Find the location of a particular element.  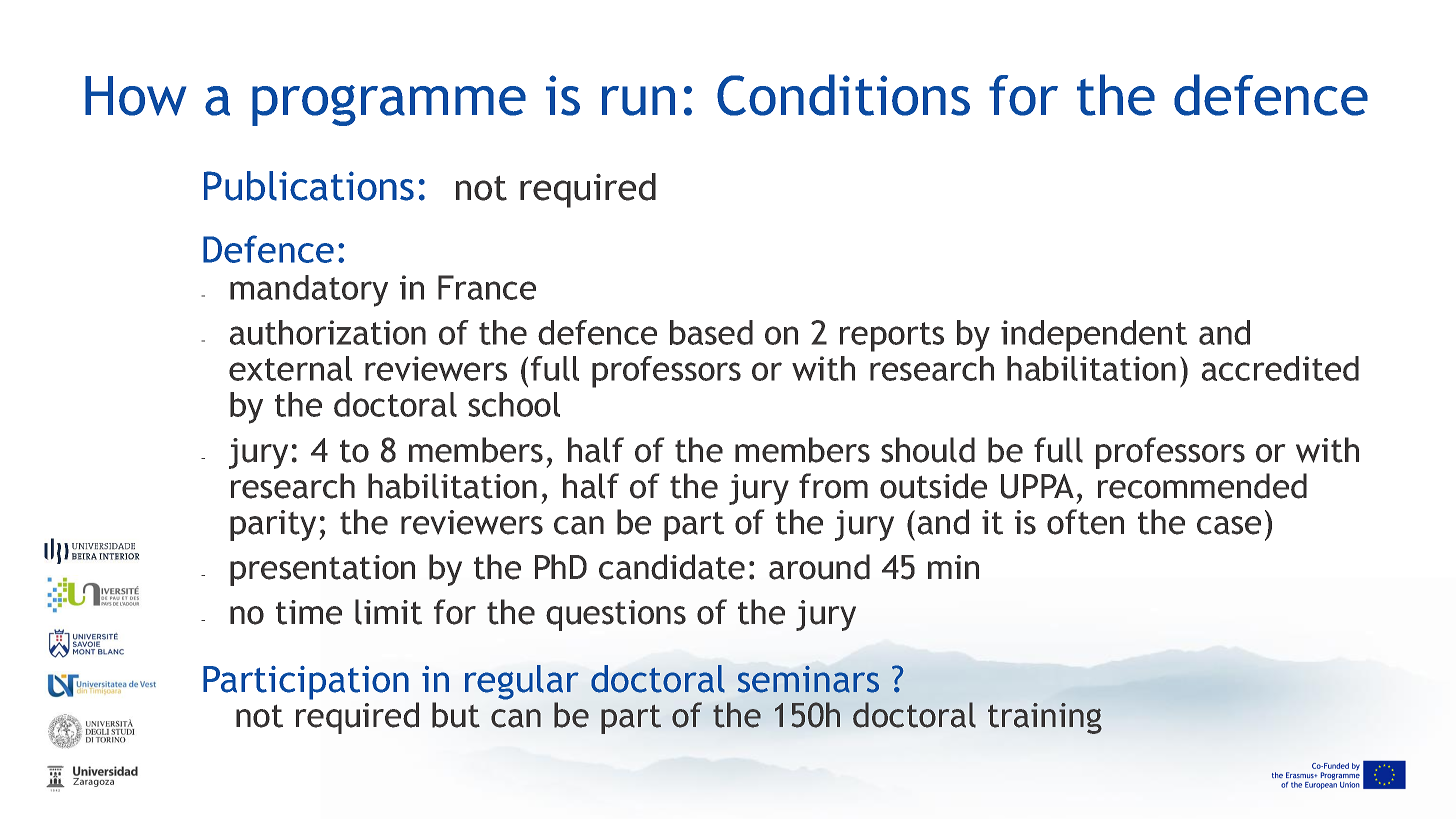

seminars is located at coordinates (808, 679).
